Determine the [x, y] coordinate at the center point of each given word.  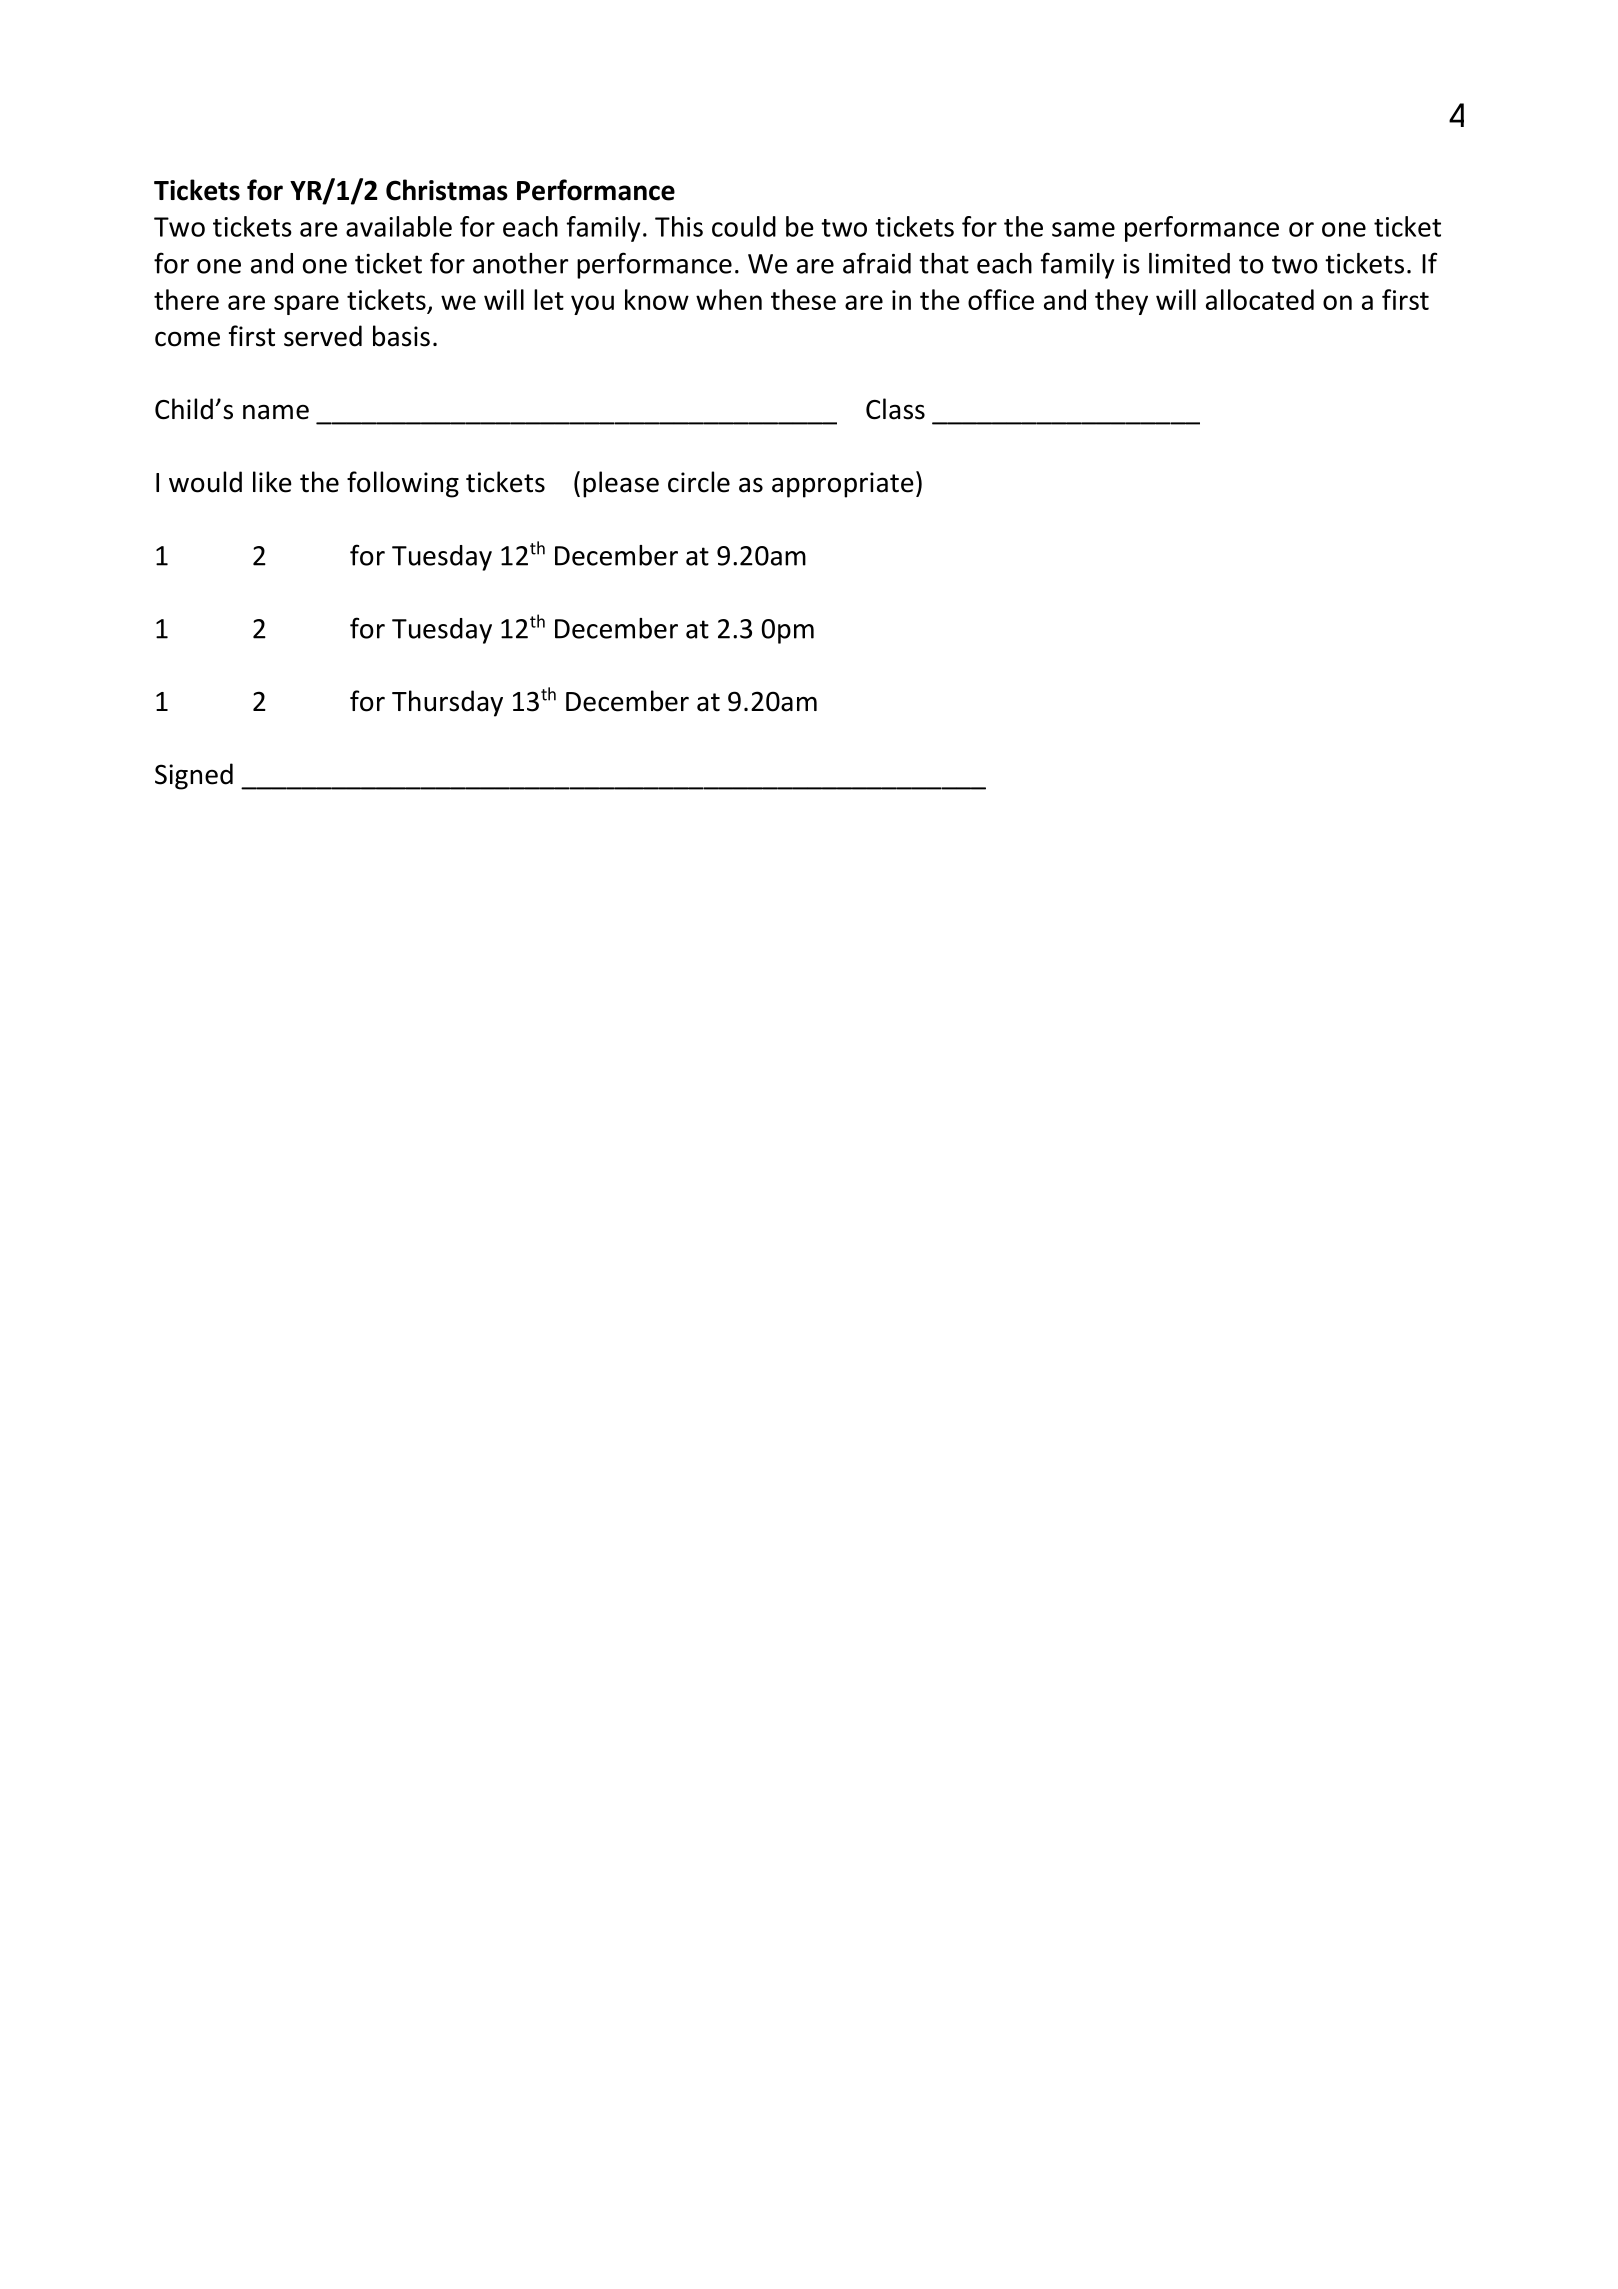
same [1083, 229]
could [744, 226]
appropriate [843, 485]
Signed [194, 776]
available [399, 226]
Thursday [447, 703]
